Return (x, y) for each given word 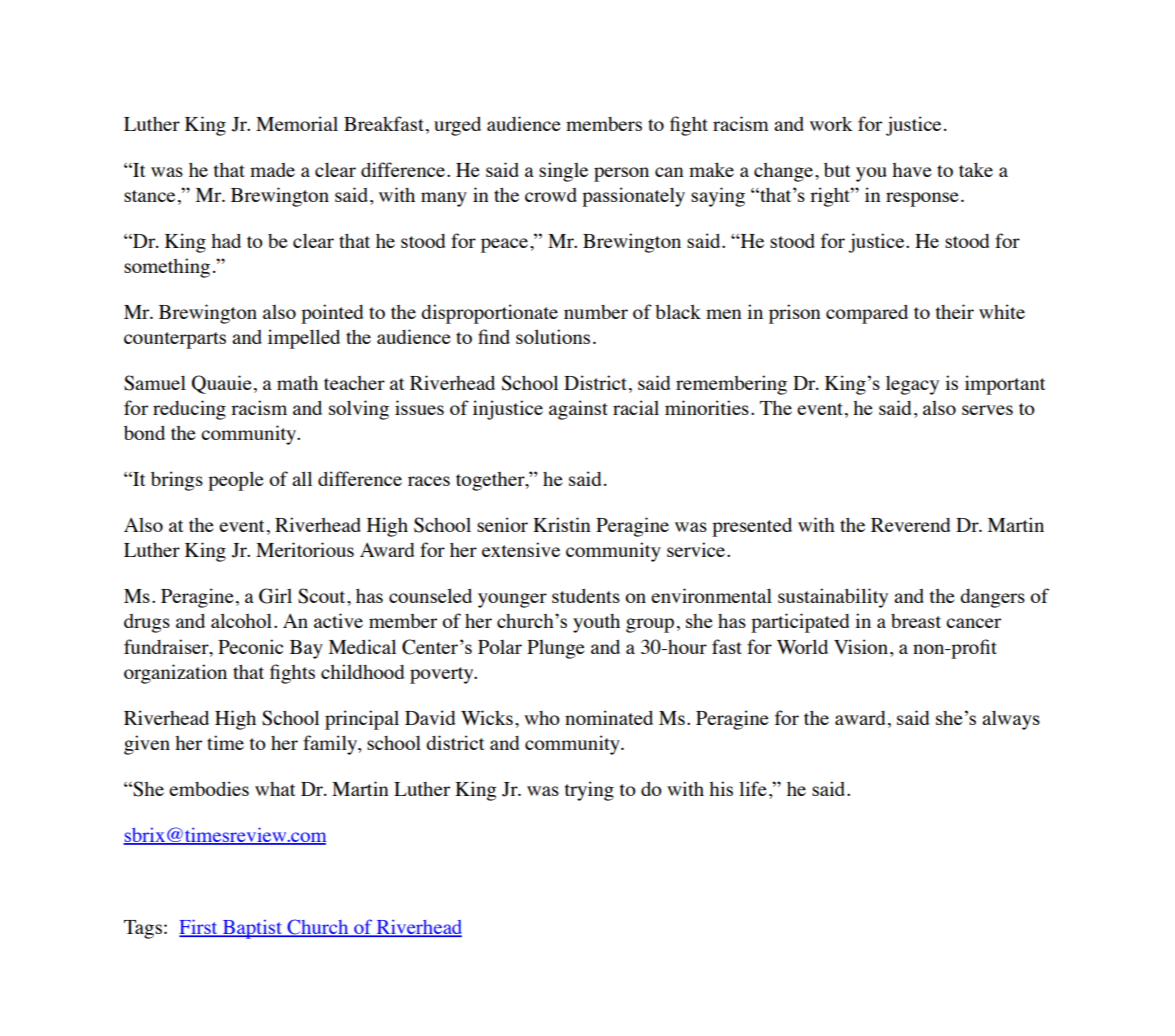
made (272, 170)
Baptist (252, 929)
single (563, 172)
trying (589, 791)
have (912, 170)
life (753, 788)
